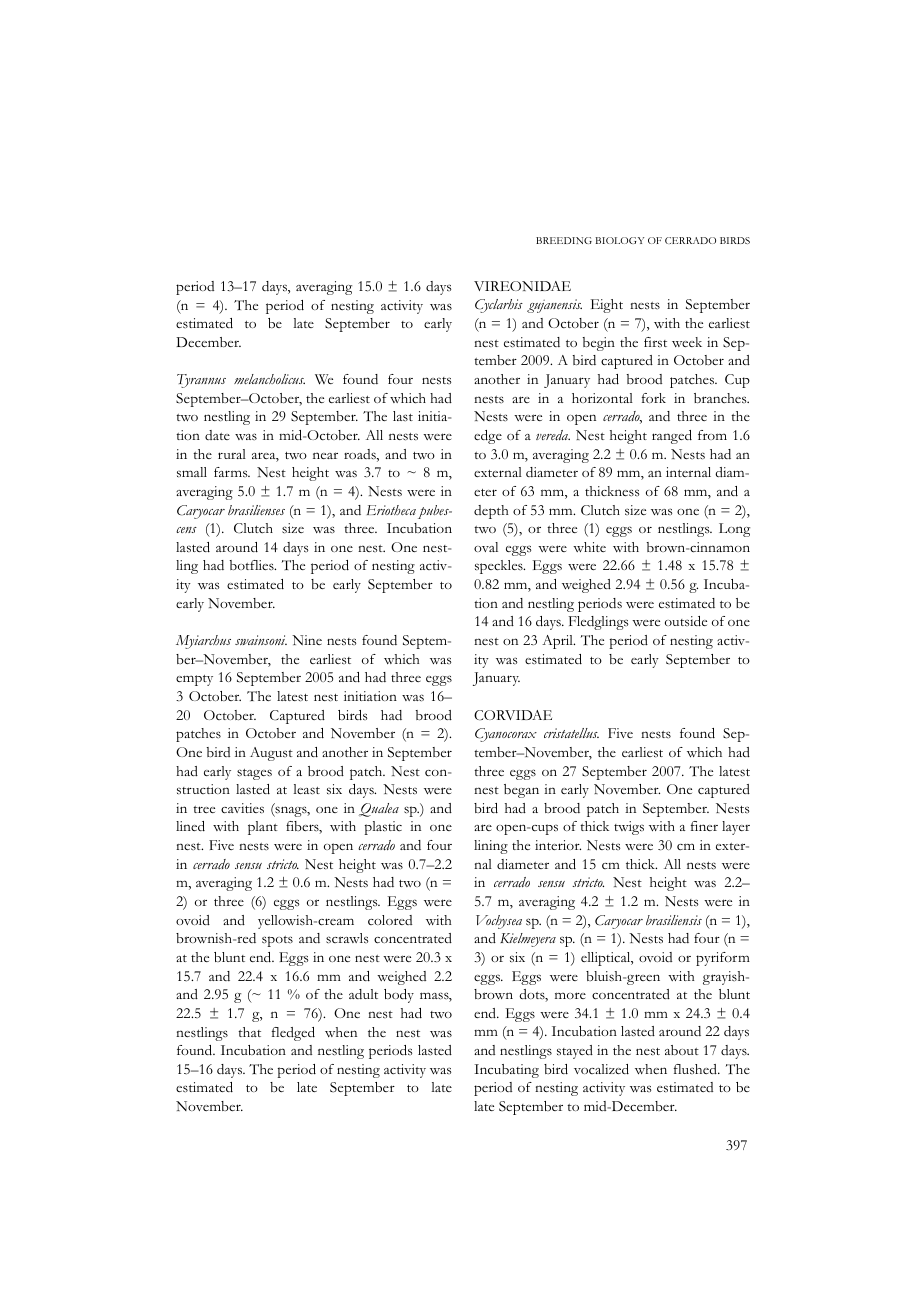  I want to click on rural, so click(232, 454).
